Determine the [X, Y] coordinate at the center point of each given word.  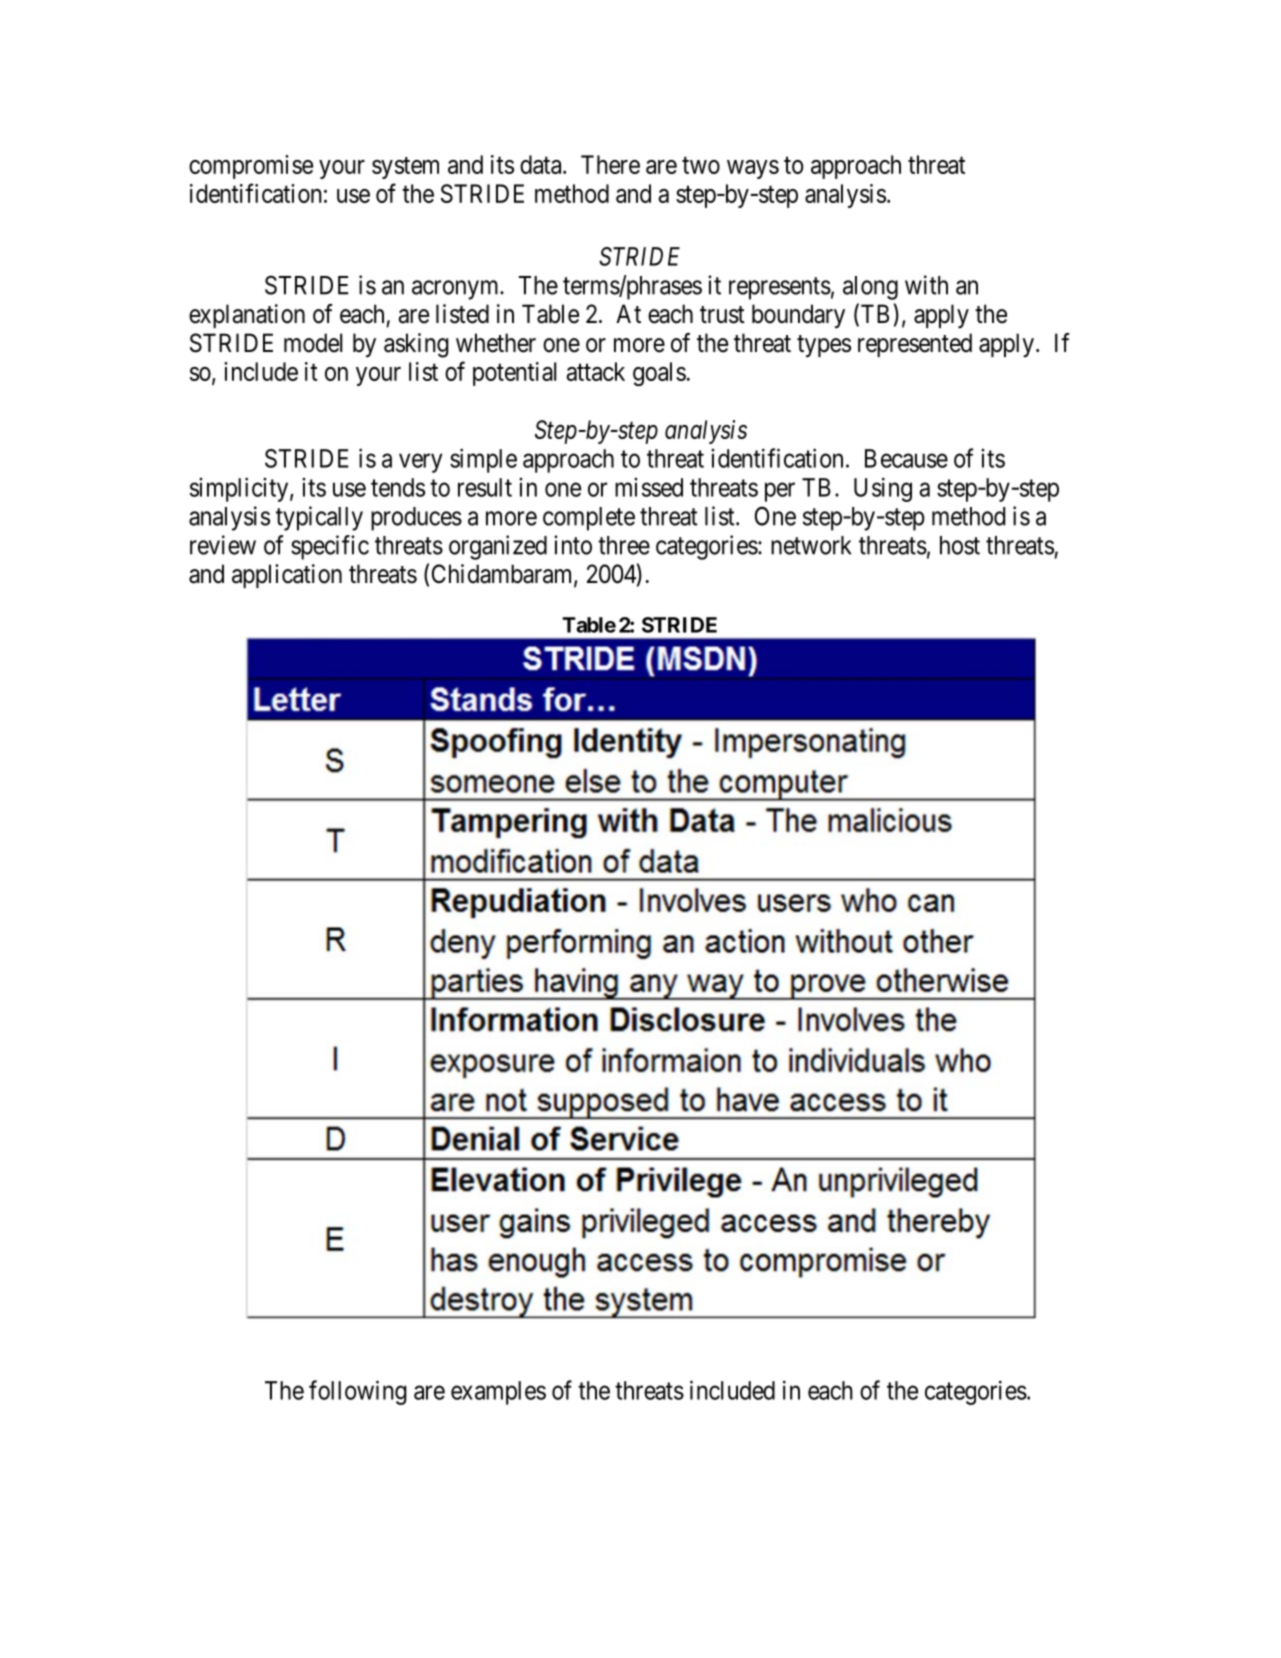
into [573, 545]
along [870, 288]
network [811, 545]
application [287, 576]
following [358, 1392]
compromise [251, 167]
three [624, 545]
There [610, 164]
